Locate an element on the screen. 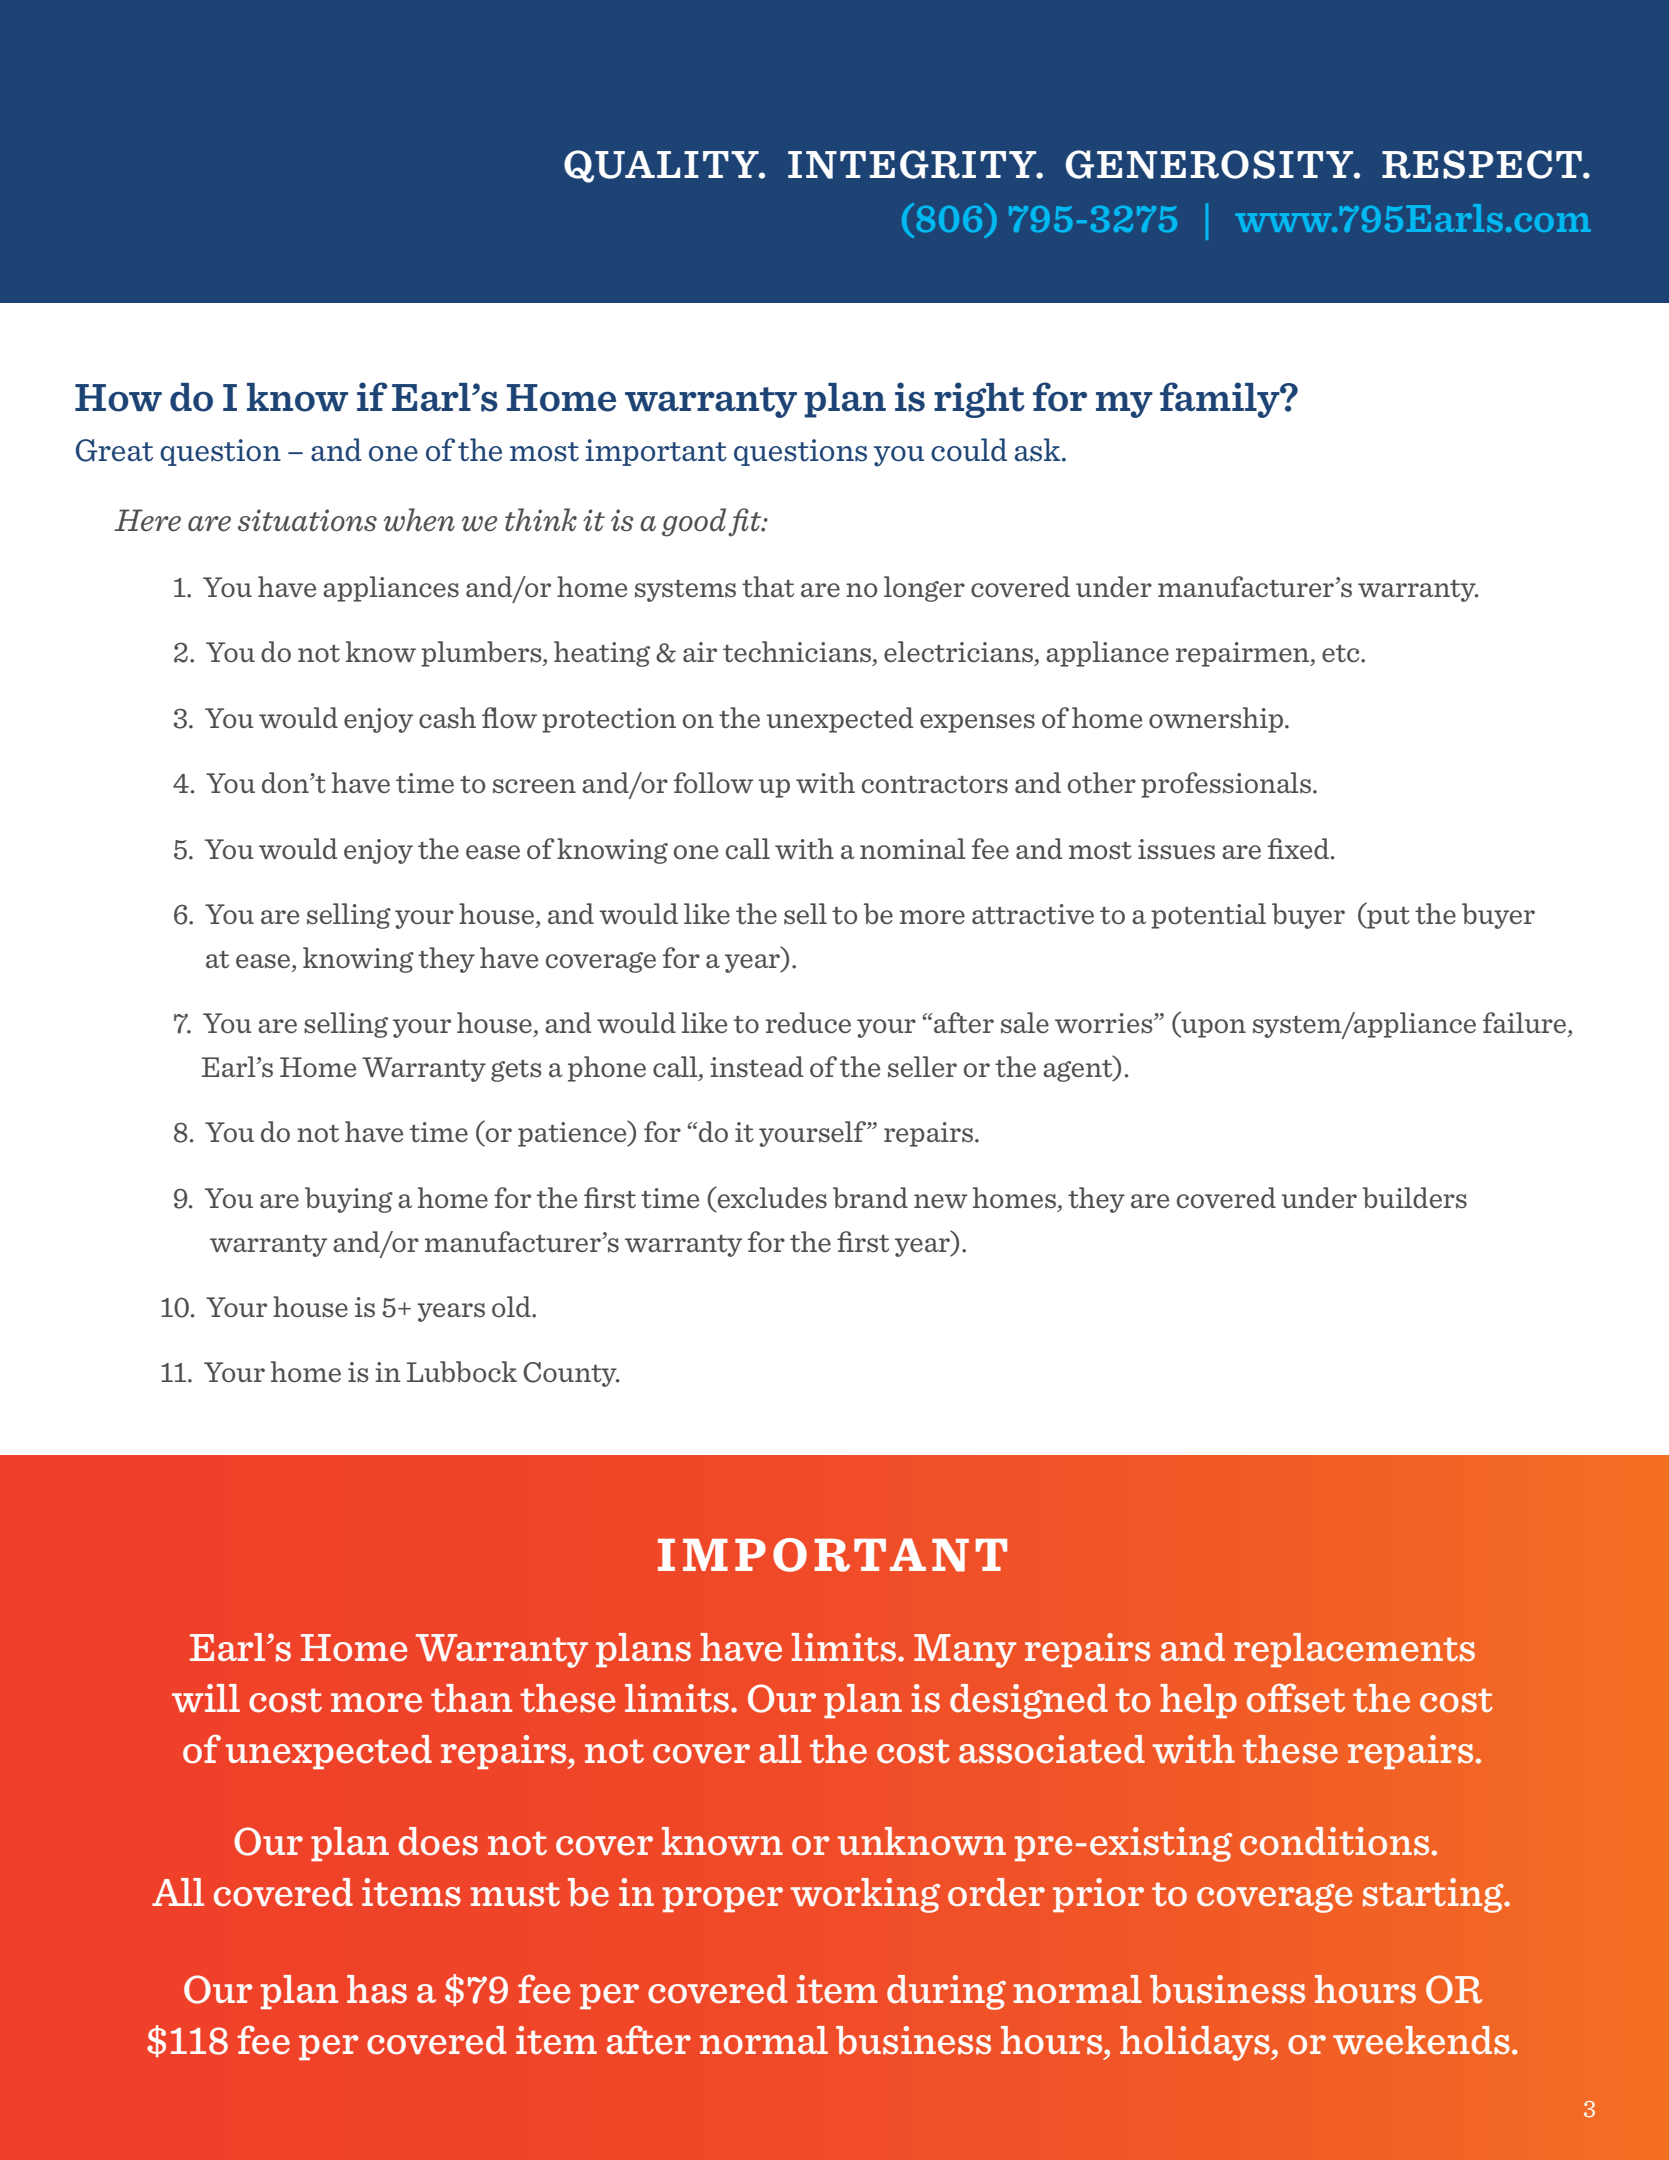  builders is located at coordinates (1415, 1197).
